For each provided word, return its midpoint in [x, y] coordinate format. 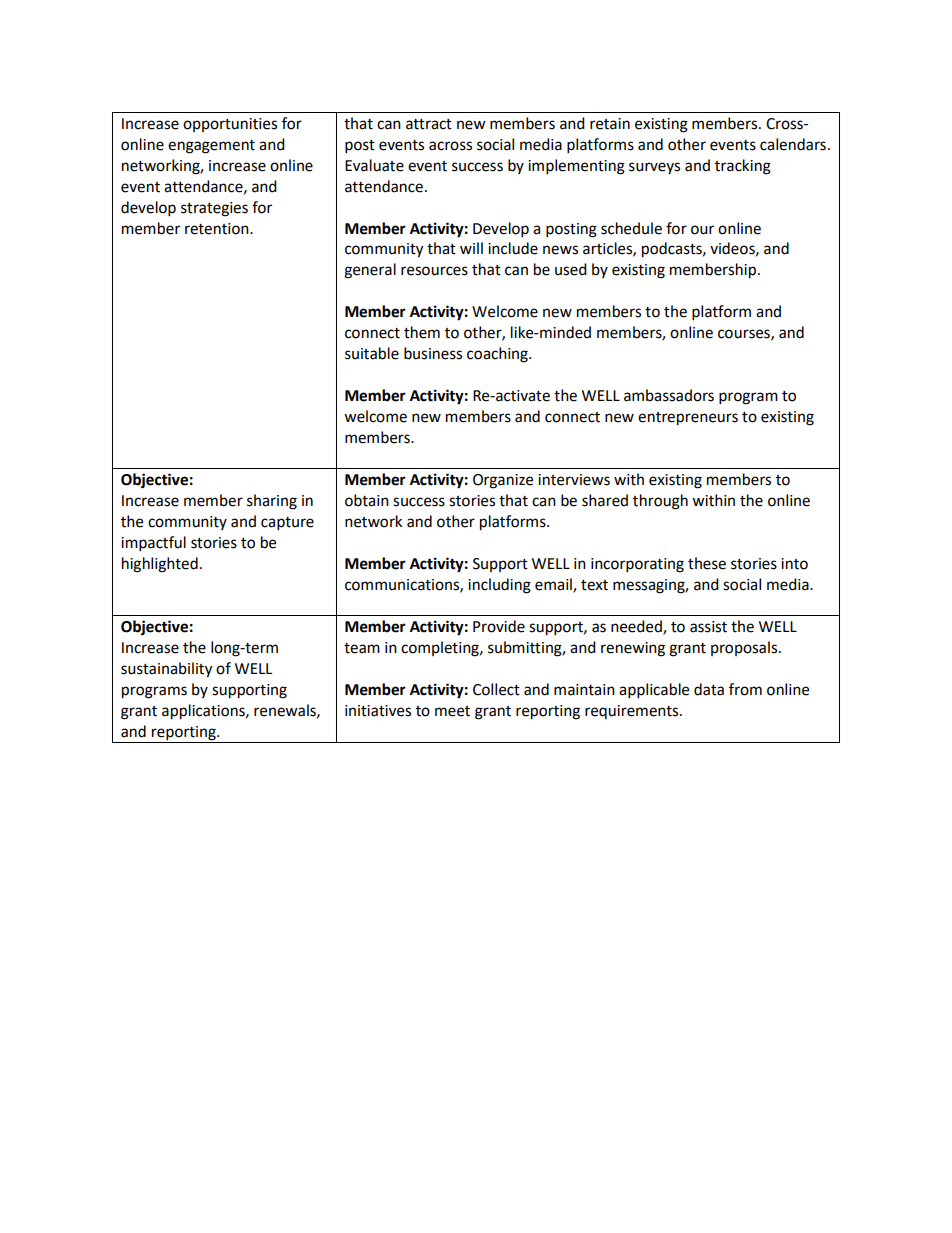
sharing [272, 502]
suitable [372, 353]
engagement [211, 147]
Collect [496, 689]
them [422, 332]
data [709, 689]
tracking [743, 167]
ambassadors [669, 395]
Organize [503, 481]
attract [429, 124]
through [660, 502]
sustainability [166, 670]
